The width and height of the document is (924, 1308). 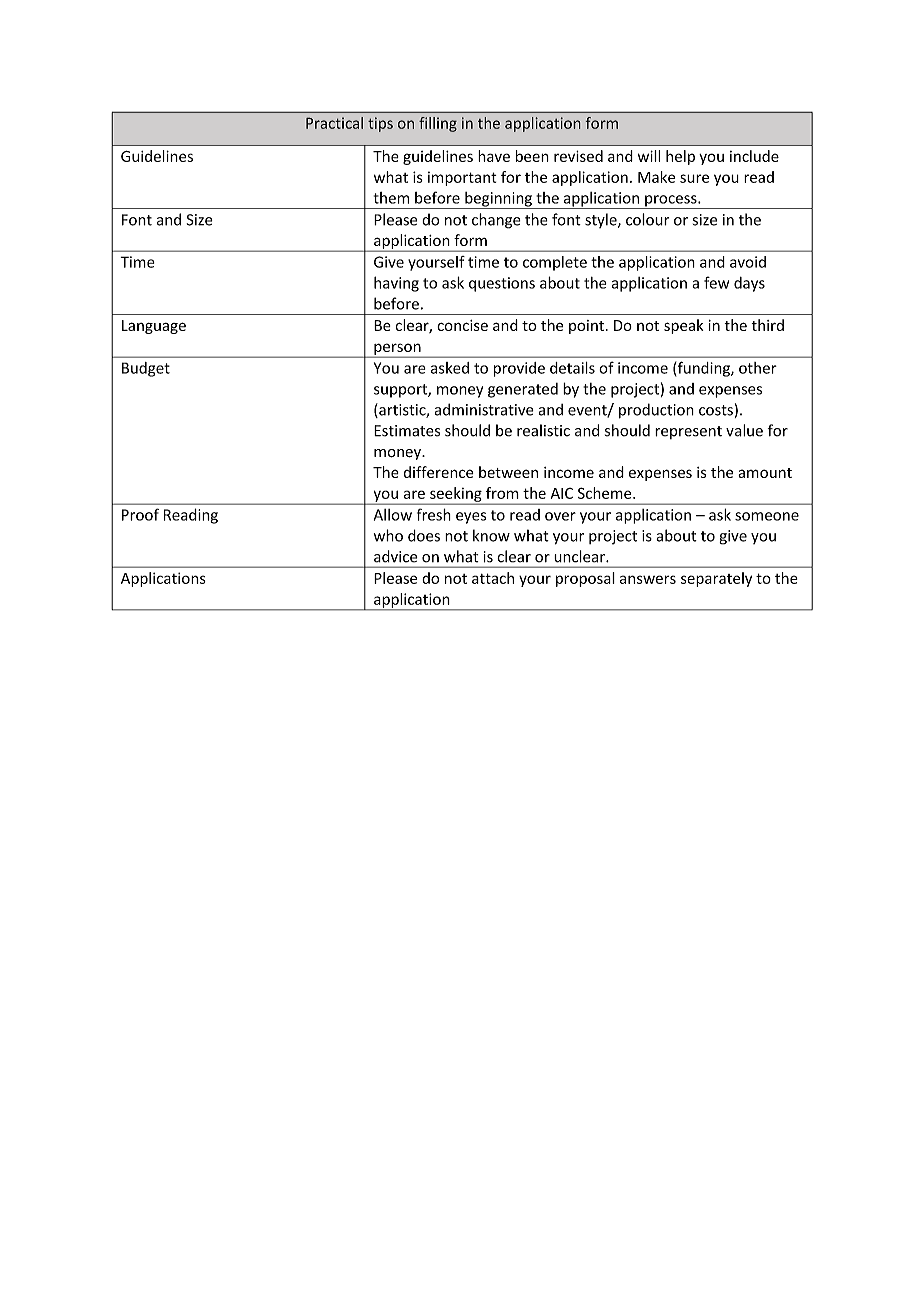 I want to click on Budget, so click(x=146, y=369).
